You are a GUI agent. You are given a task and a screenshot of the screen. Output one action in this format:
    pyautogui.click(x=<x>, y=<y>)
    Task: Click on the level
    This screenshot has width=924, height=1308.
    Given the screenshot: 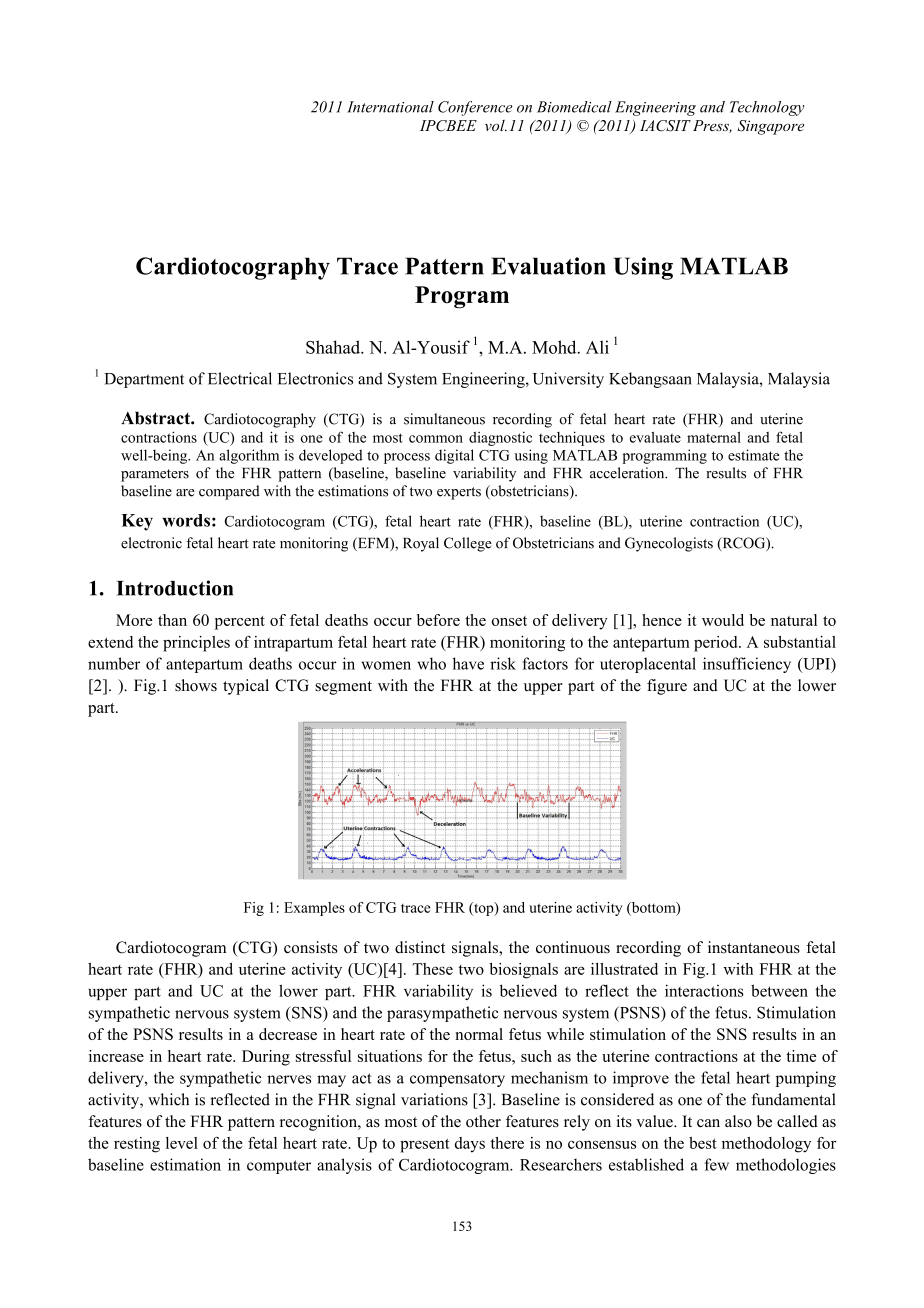 What is the action you would take?
    pyautogui.click(x=182, y=1143)
